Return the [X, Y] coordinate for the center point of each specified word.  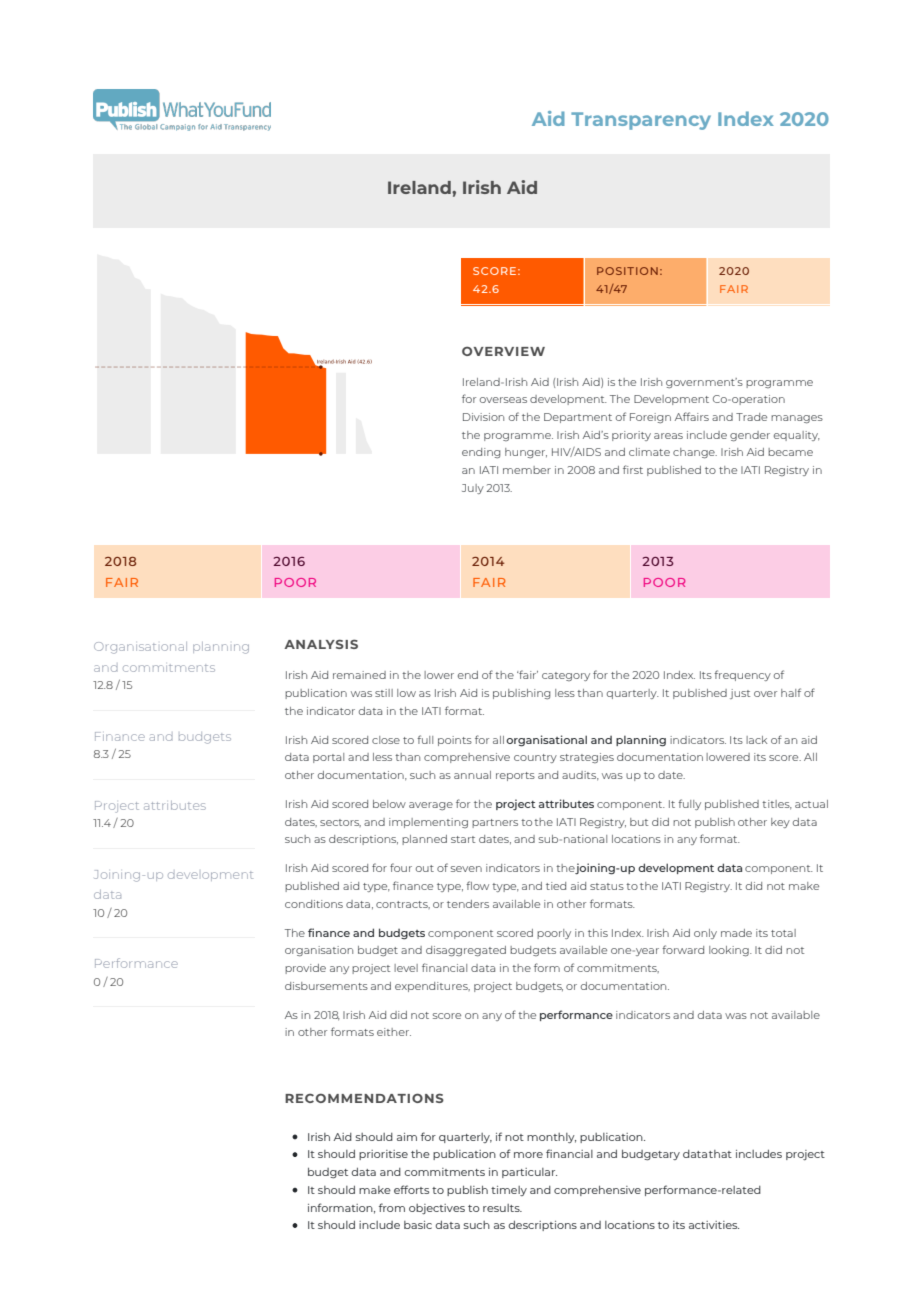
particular [529, 1173]
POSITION [627, 271]
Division [483, 417]
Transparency [641, 121]
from [392, 1207]
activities [714, 1225]
